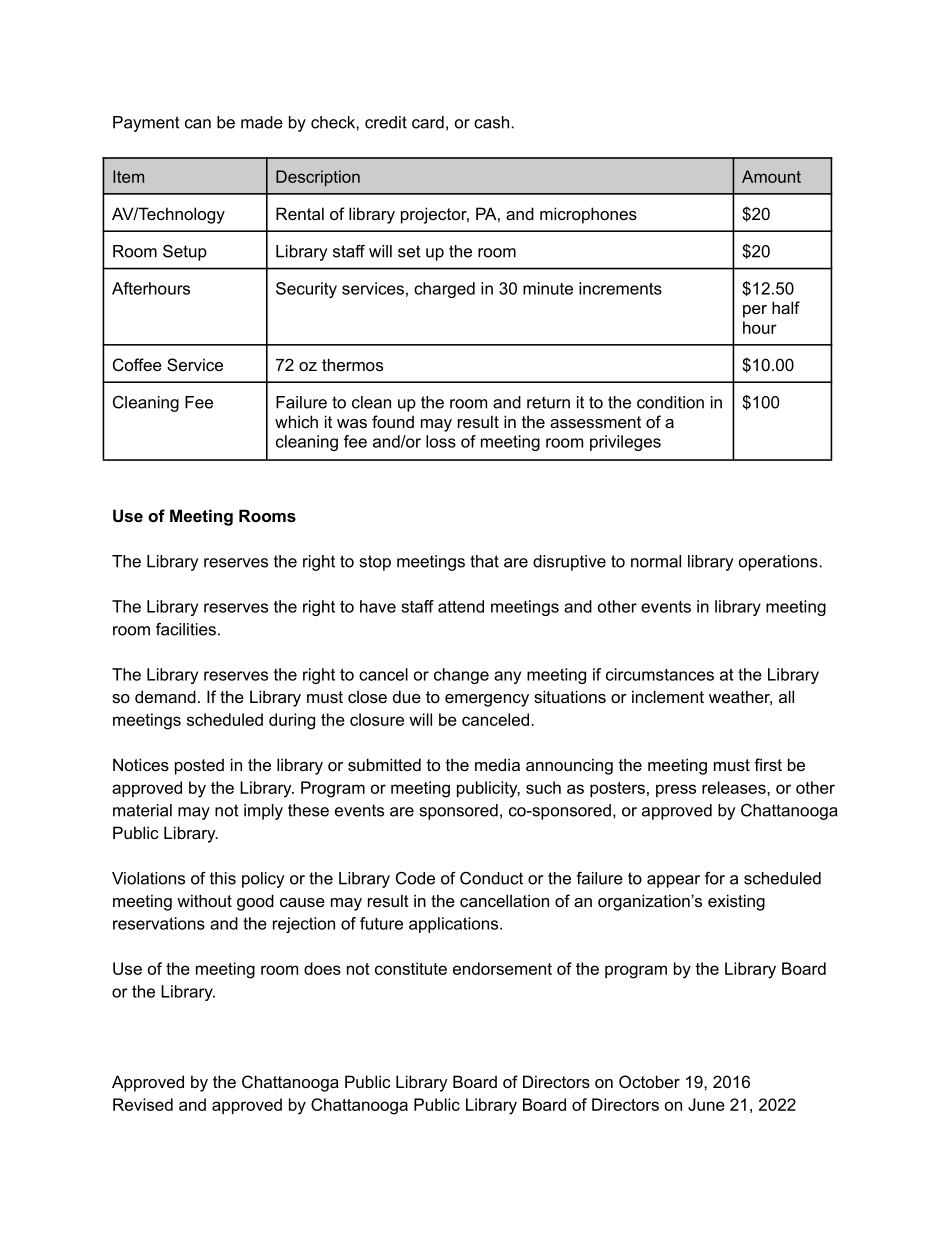  Describe the element at coordinates (502, 968) in the screenshot. I see `endorsement` at that location.
